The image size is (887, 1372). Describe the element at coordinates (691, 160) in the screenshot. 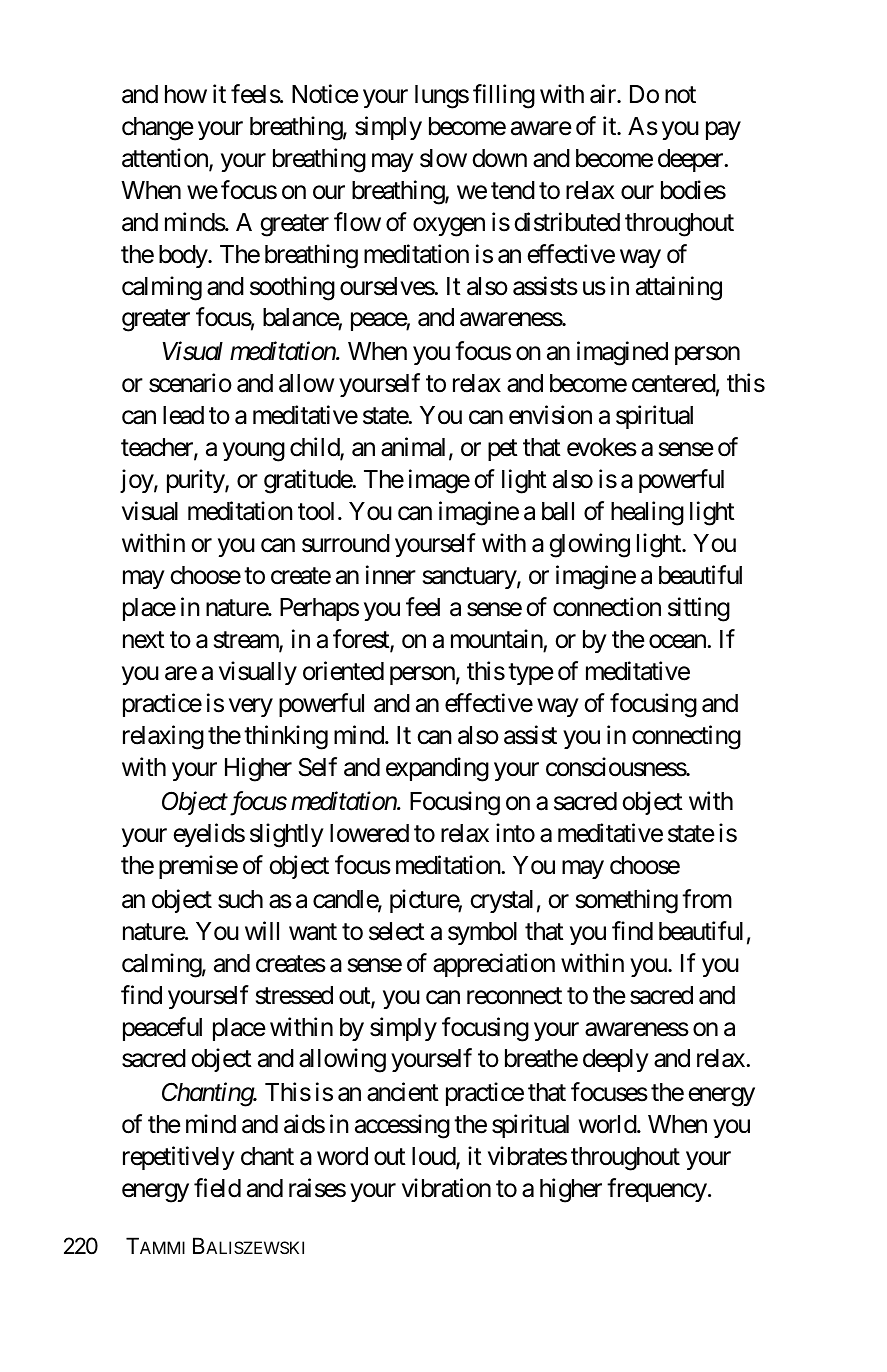

I see `deeper` at that location.
